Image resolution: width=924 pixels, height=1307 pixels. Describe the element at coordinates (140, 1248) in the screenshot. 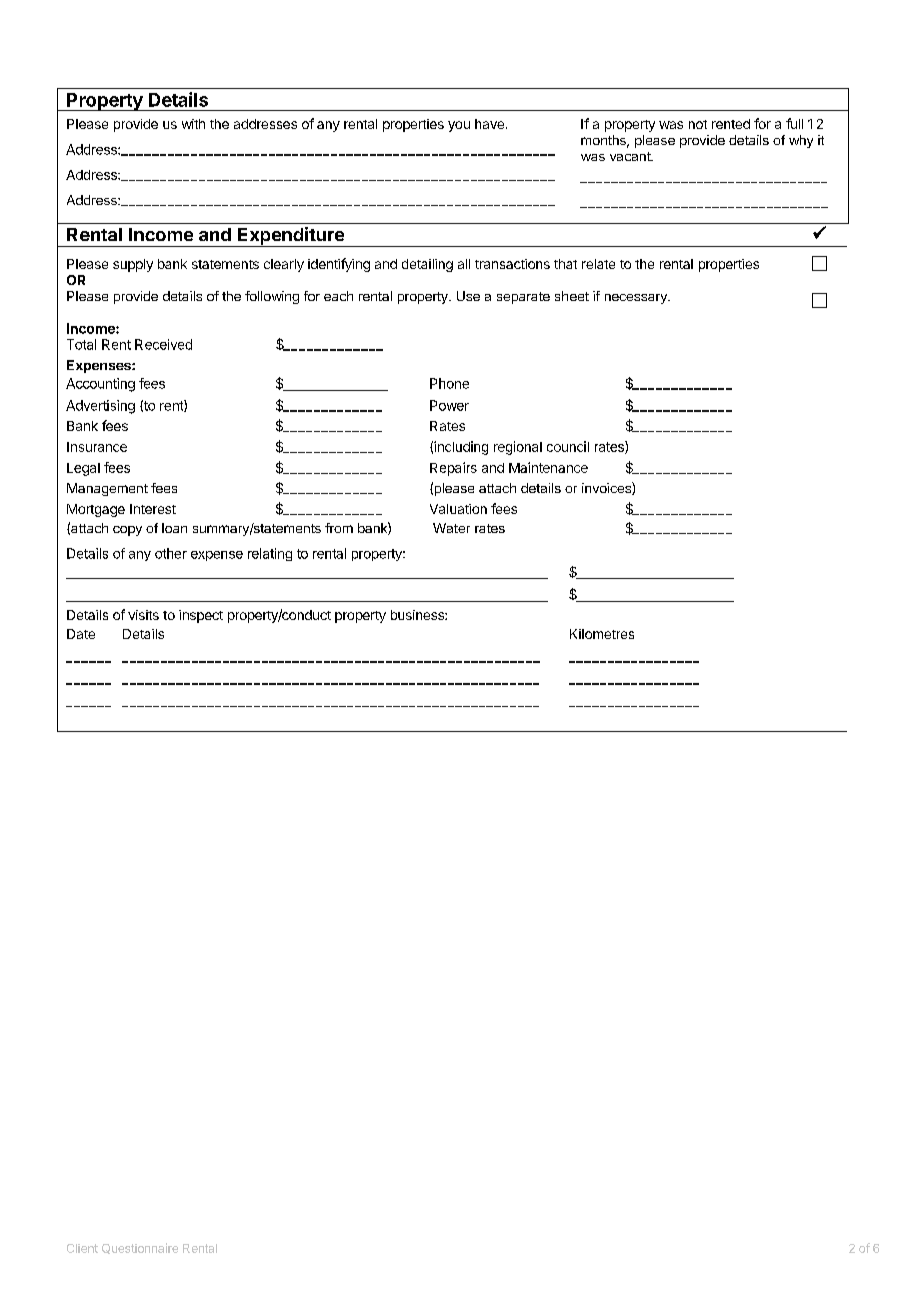

I see `Questionnaire` at that location.
